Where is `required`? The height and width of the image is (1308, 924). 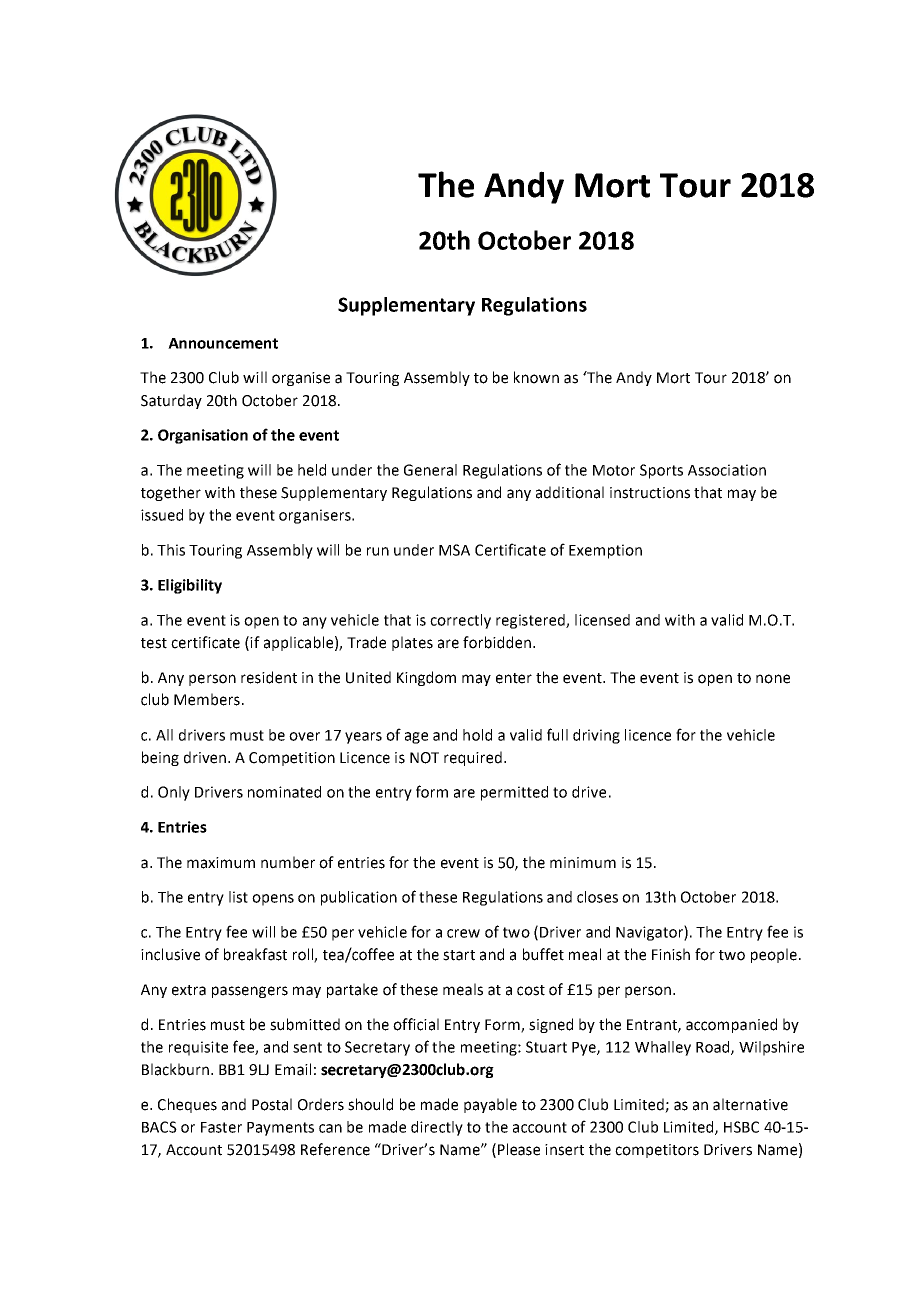
required is located at coordinates (473, 758).
